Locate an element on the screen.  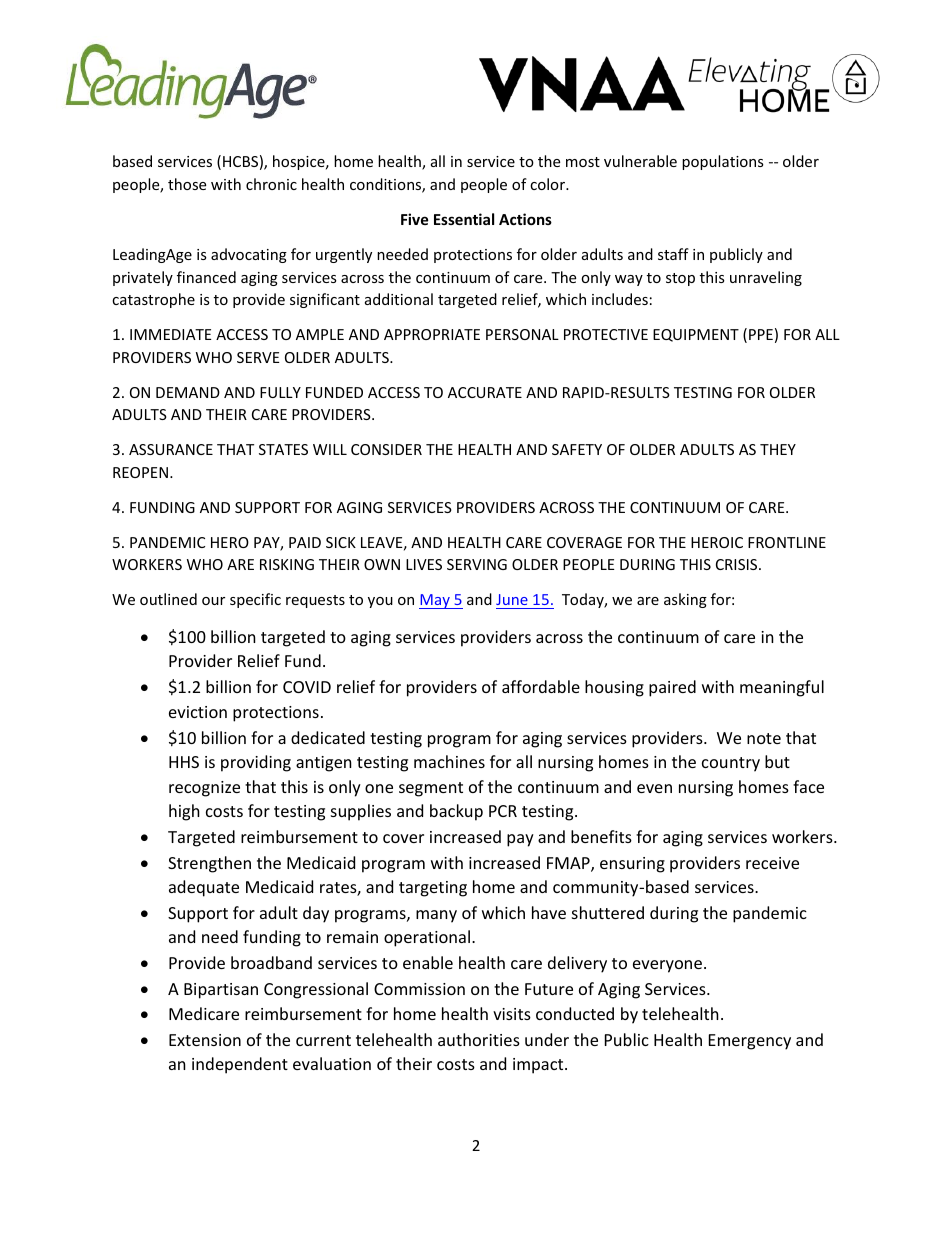
authorities is located at coordinates (479, 1039).
